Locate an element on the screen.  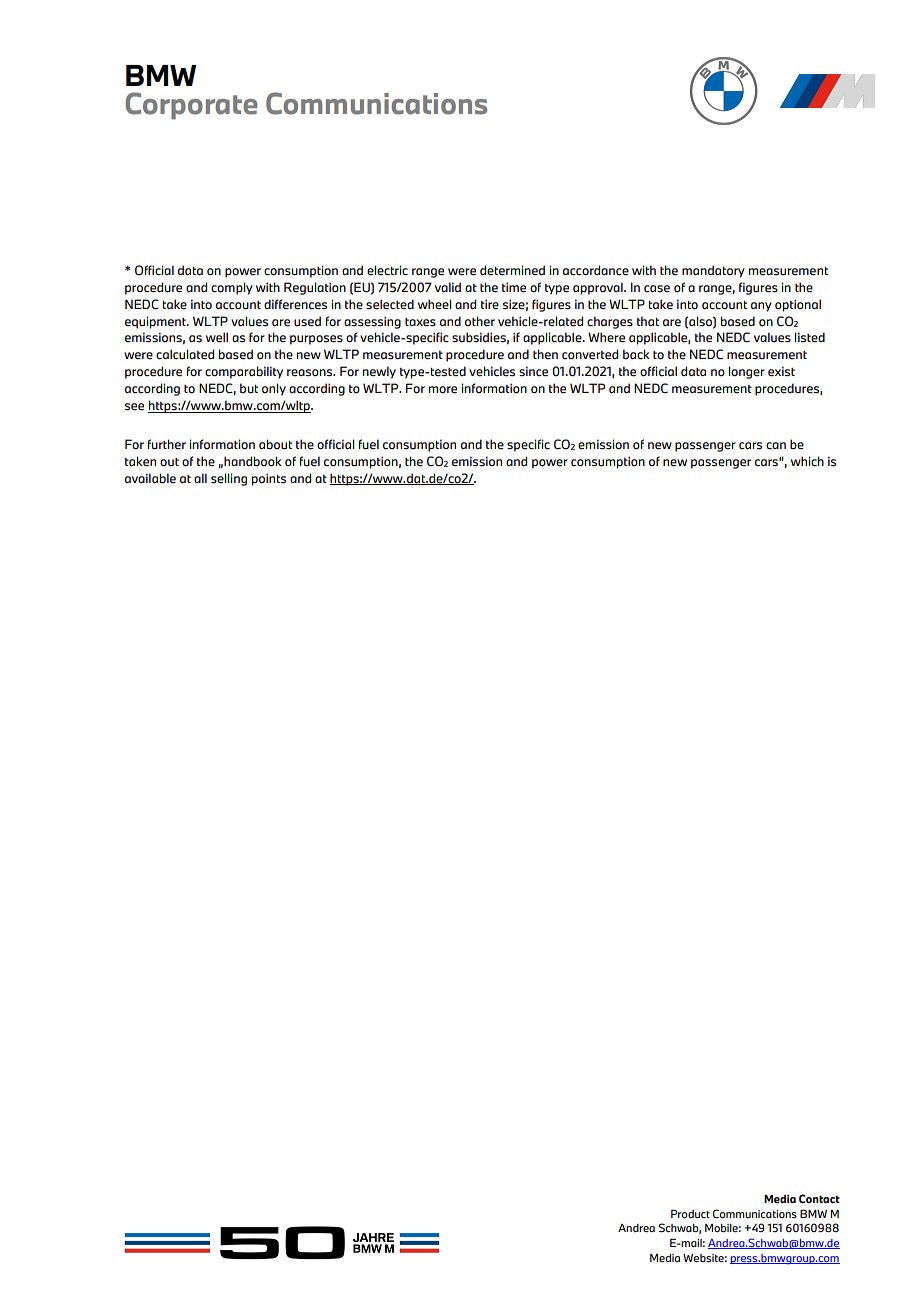
selling is located at coordinates (229, 479).
